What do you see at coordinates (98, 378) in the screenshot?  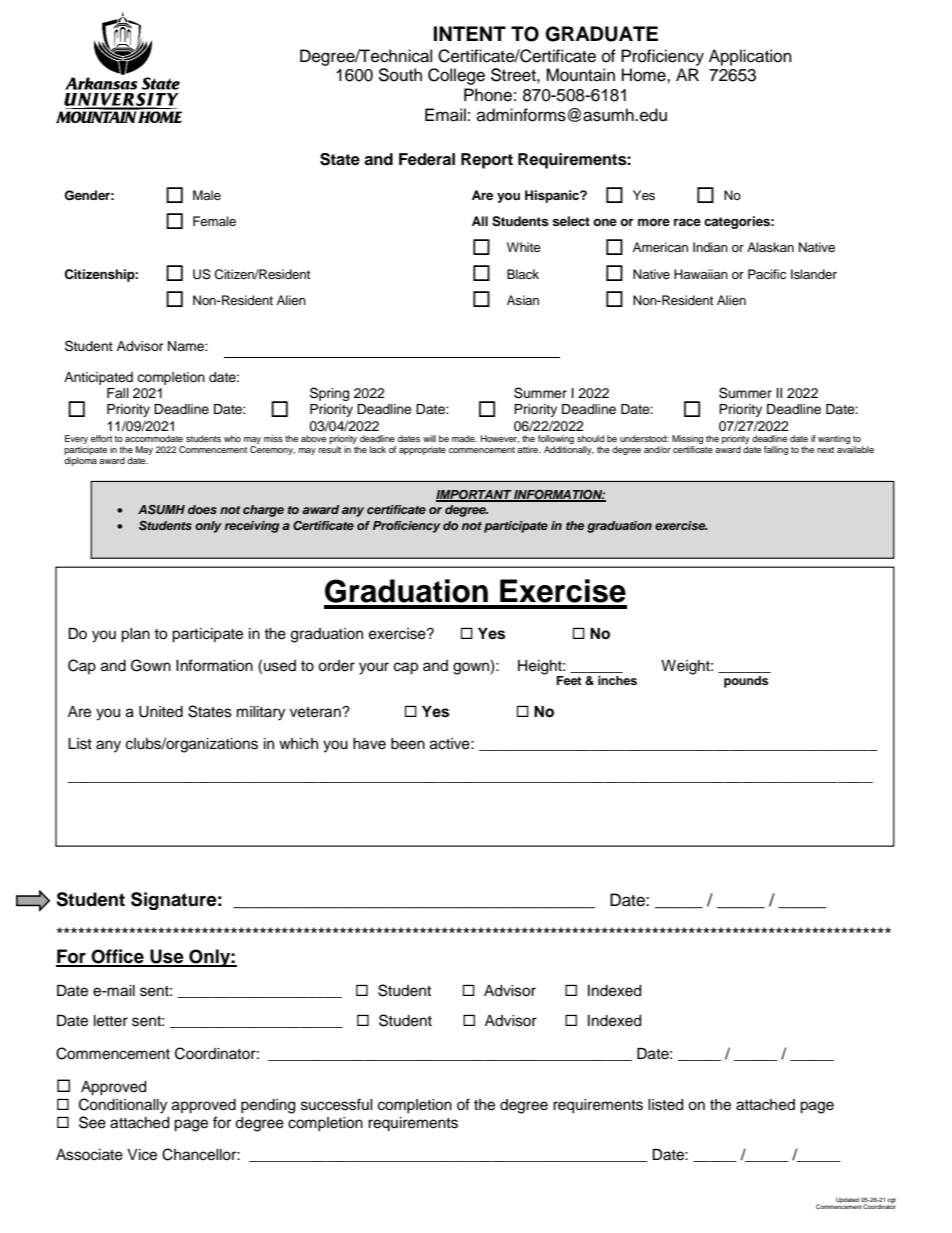 I see `Anticipated` at bounding box center [98, 378].
